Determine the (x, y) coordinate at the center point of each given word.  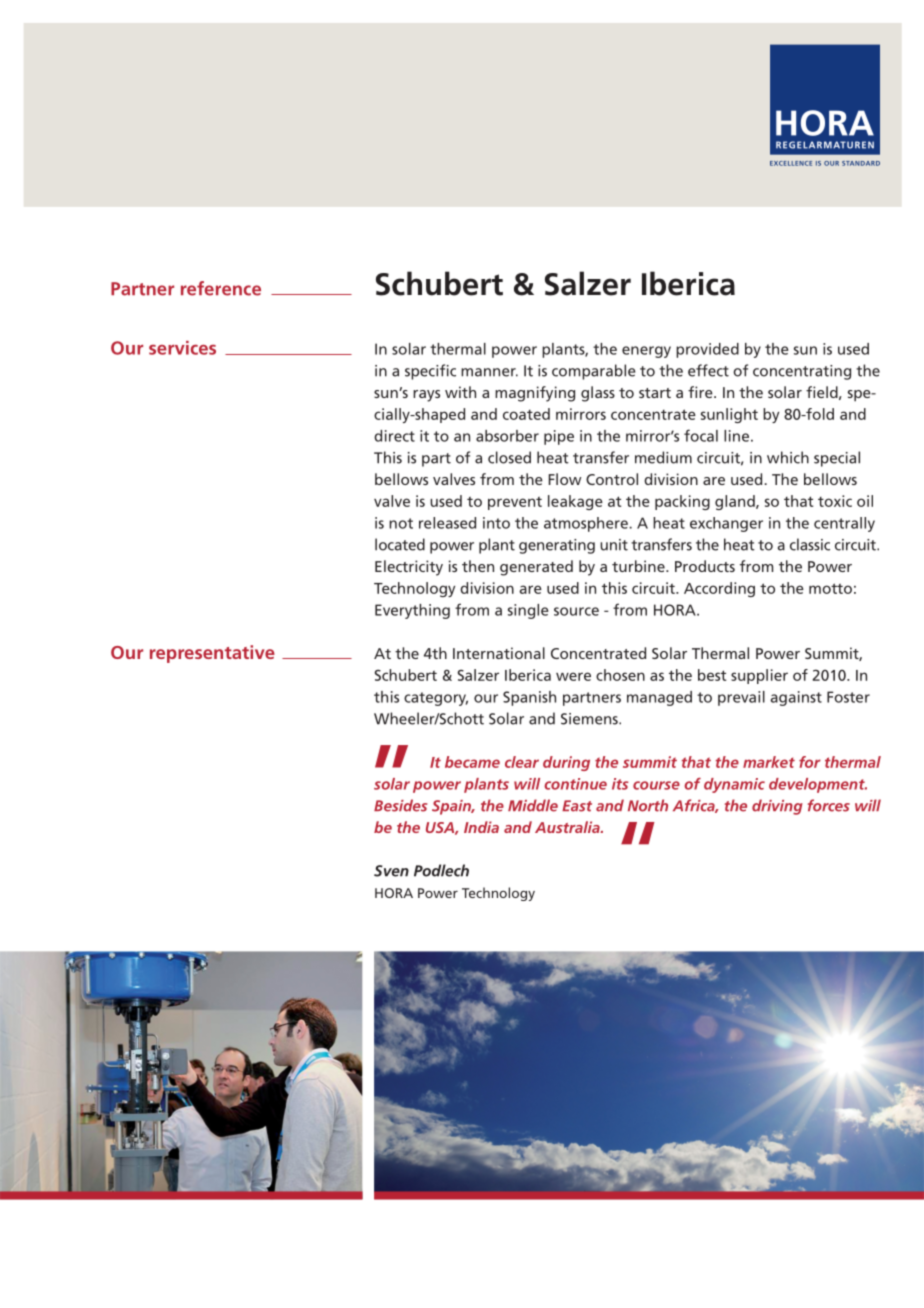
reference (221, 288)
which (788, 457)
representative (212, 654)
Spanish (529, 698)
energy (646, 352)
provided (707, 350)
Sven (391, 871)
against (796, 698)
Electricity (409, 568)
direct (394, 436)
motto (830, 588)
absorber (507, 436)
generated (536, 568)
